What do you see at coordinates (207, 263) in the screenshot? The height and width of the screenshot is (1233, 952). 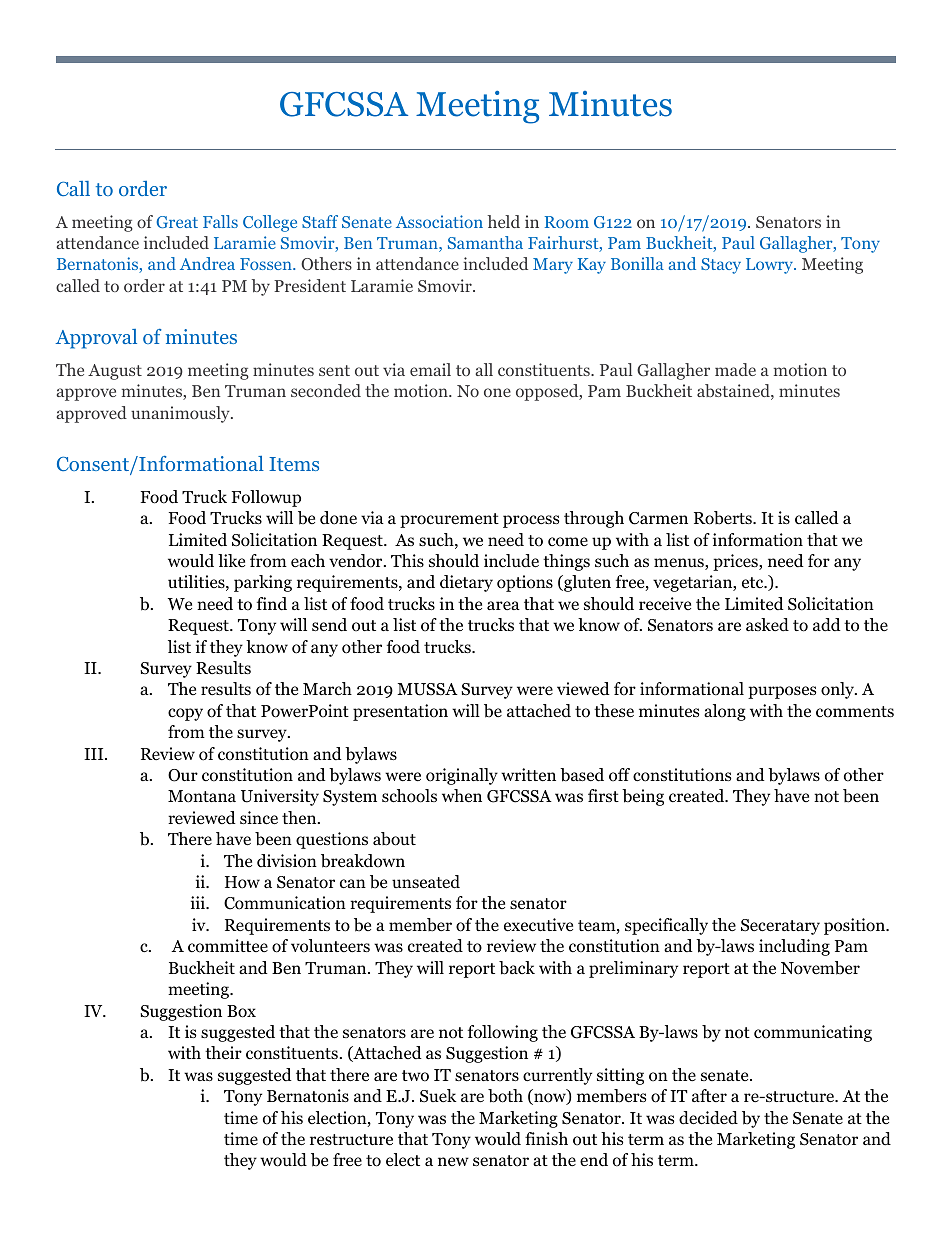 I see `Andrea` at bounding box center [207, 263].
